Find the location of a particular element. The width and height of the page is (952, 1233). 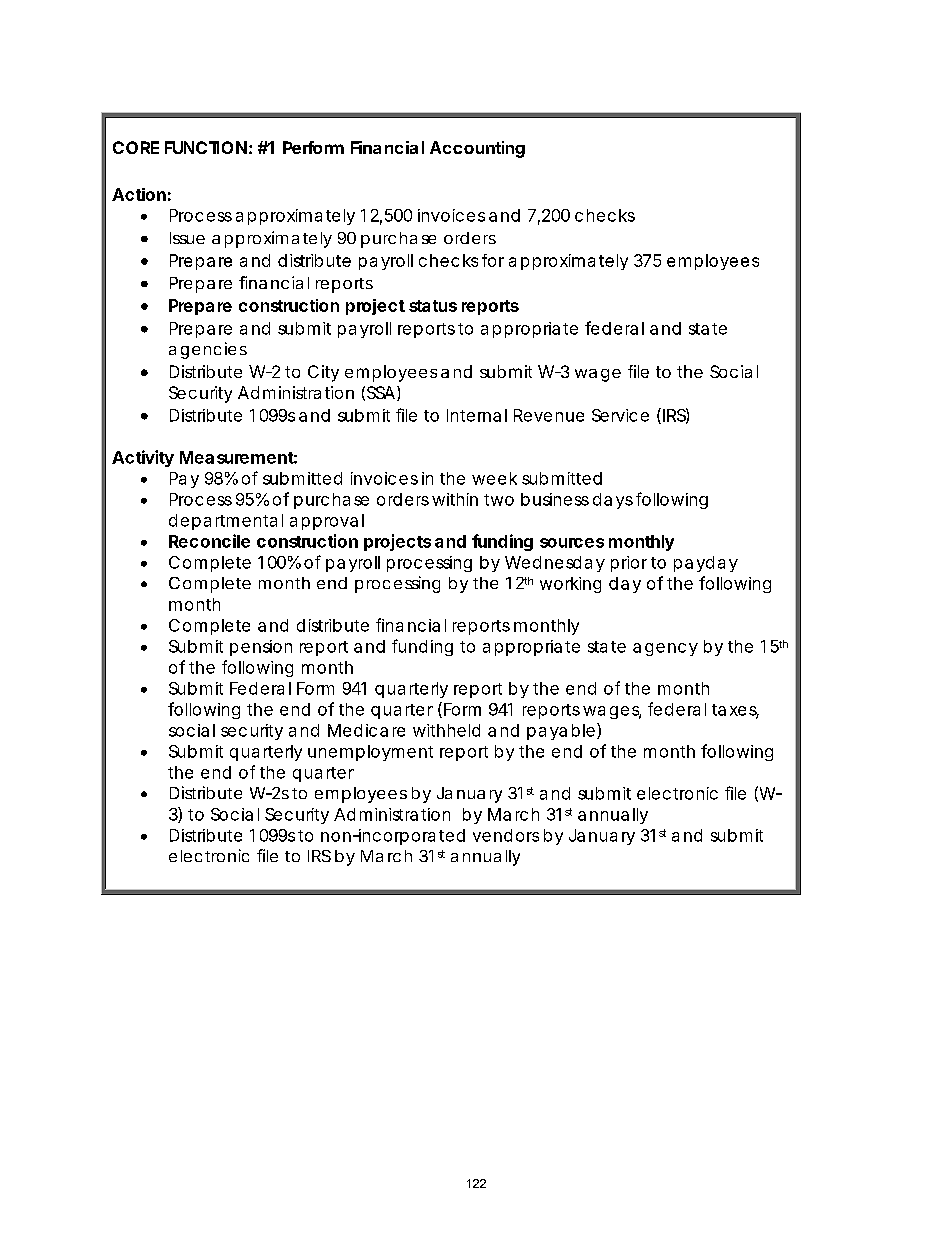

payable is located at coordinates (561, 732).
